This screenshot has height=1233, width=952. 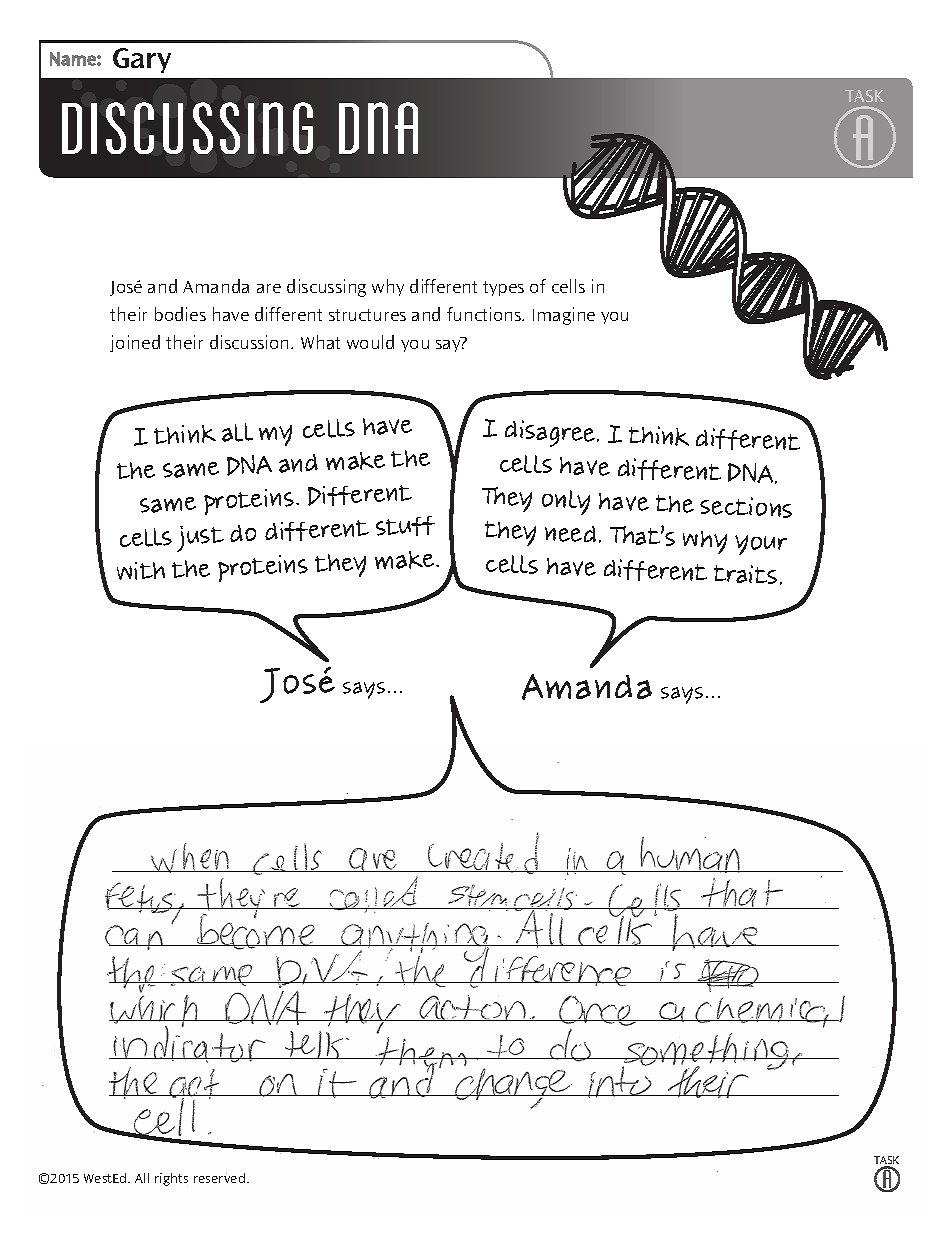 What do you see at coordinates (269, 288) in the screenshot?
I see `are` at bounding box center [269, 288].
